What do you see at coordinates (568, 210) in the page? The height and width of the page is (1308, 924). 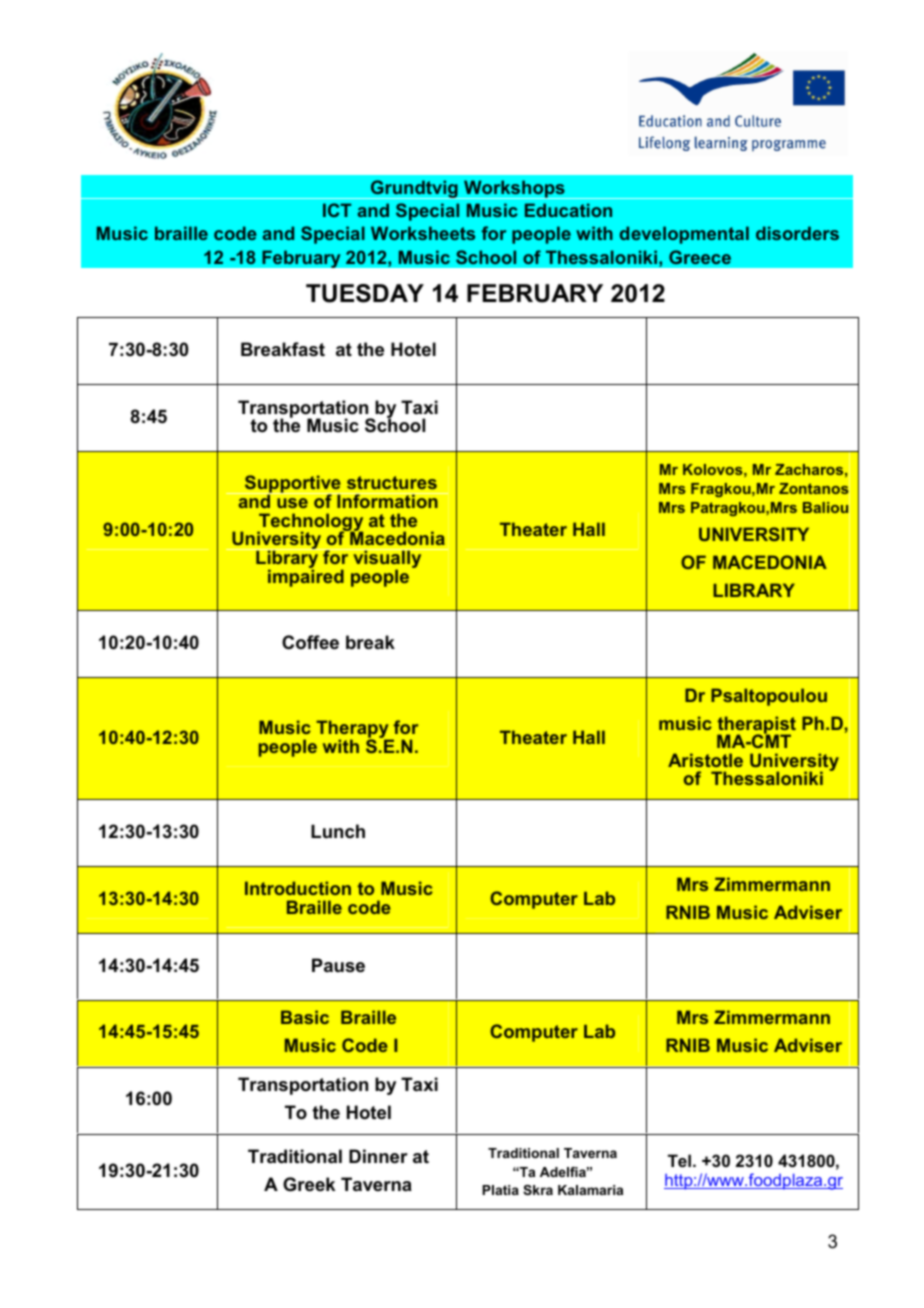 I see `Education` at bounding box center [568, 210].
